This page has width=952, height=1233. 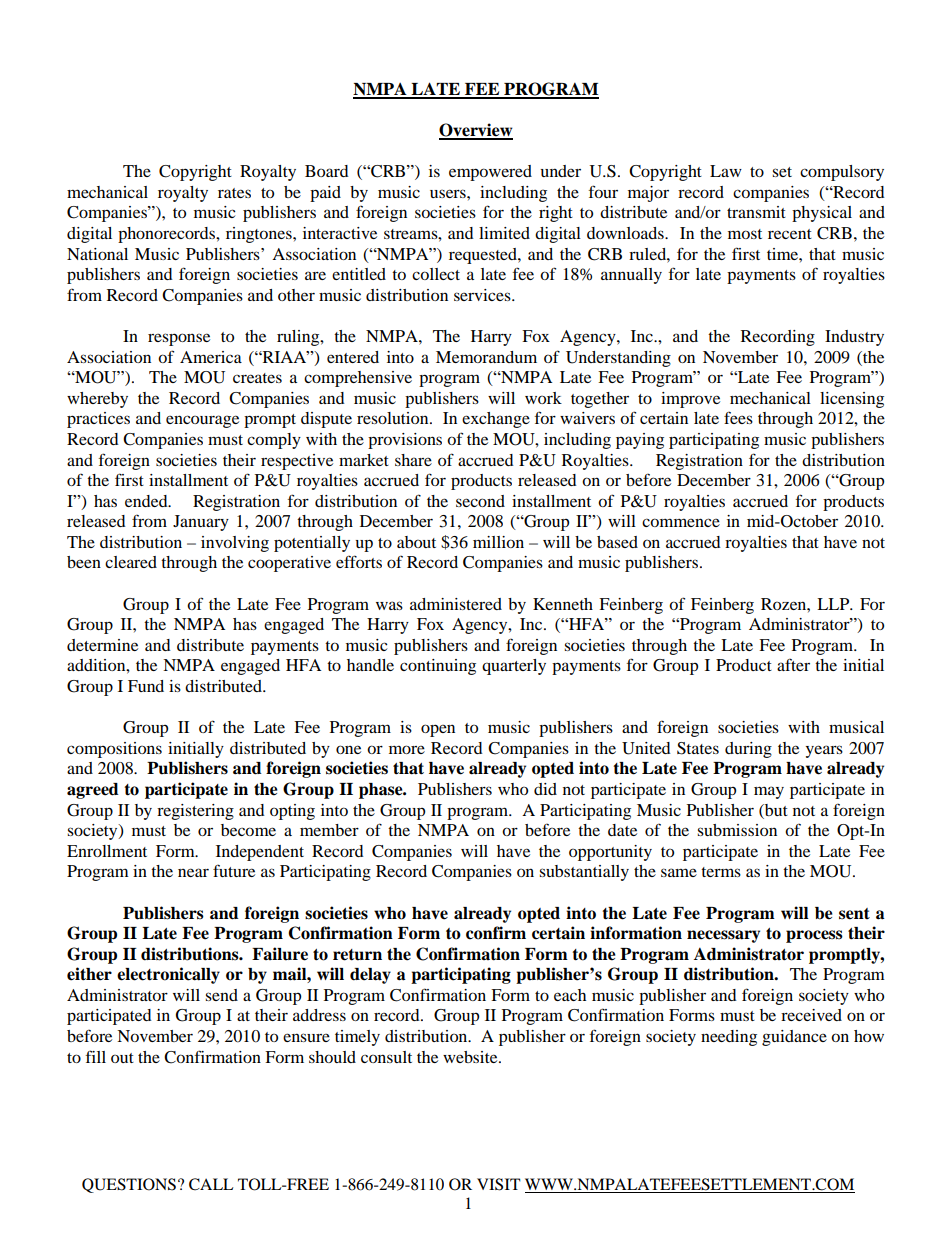 I want to click on quarterly, so click(x=514, y=667).
